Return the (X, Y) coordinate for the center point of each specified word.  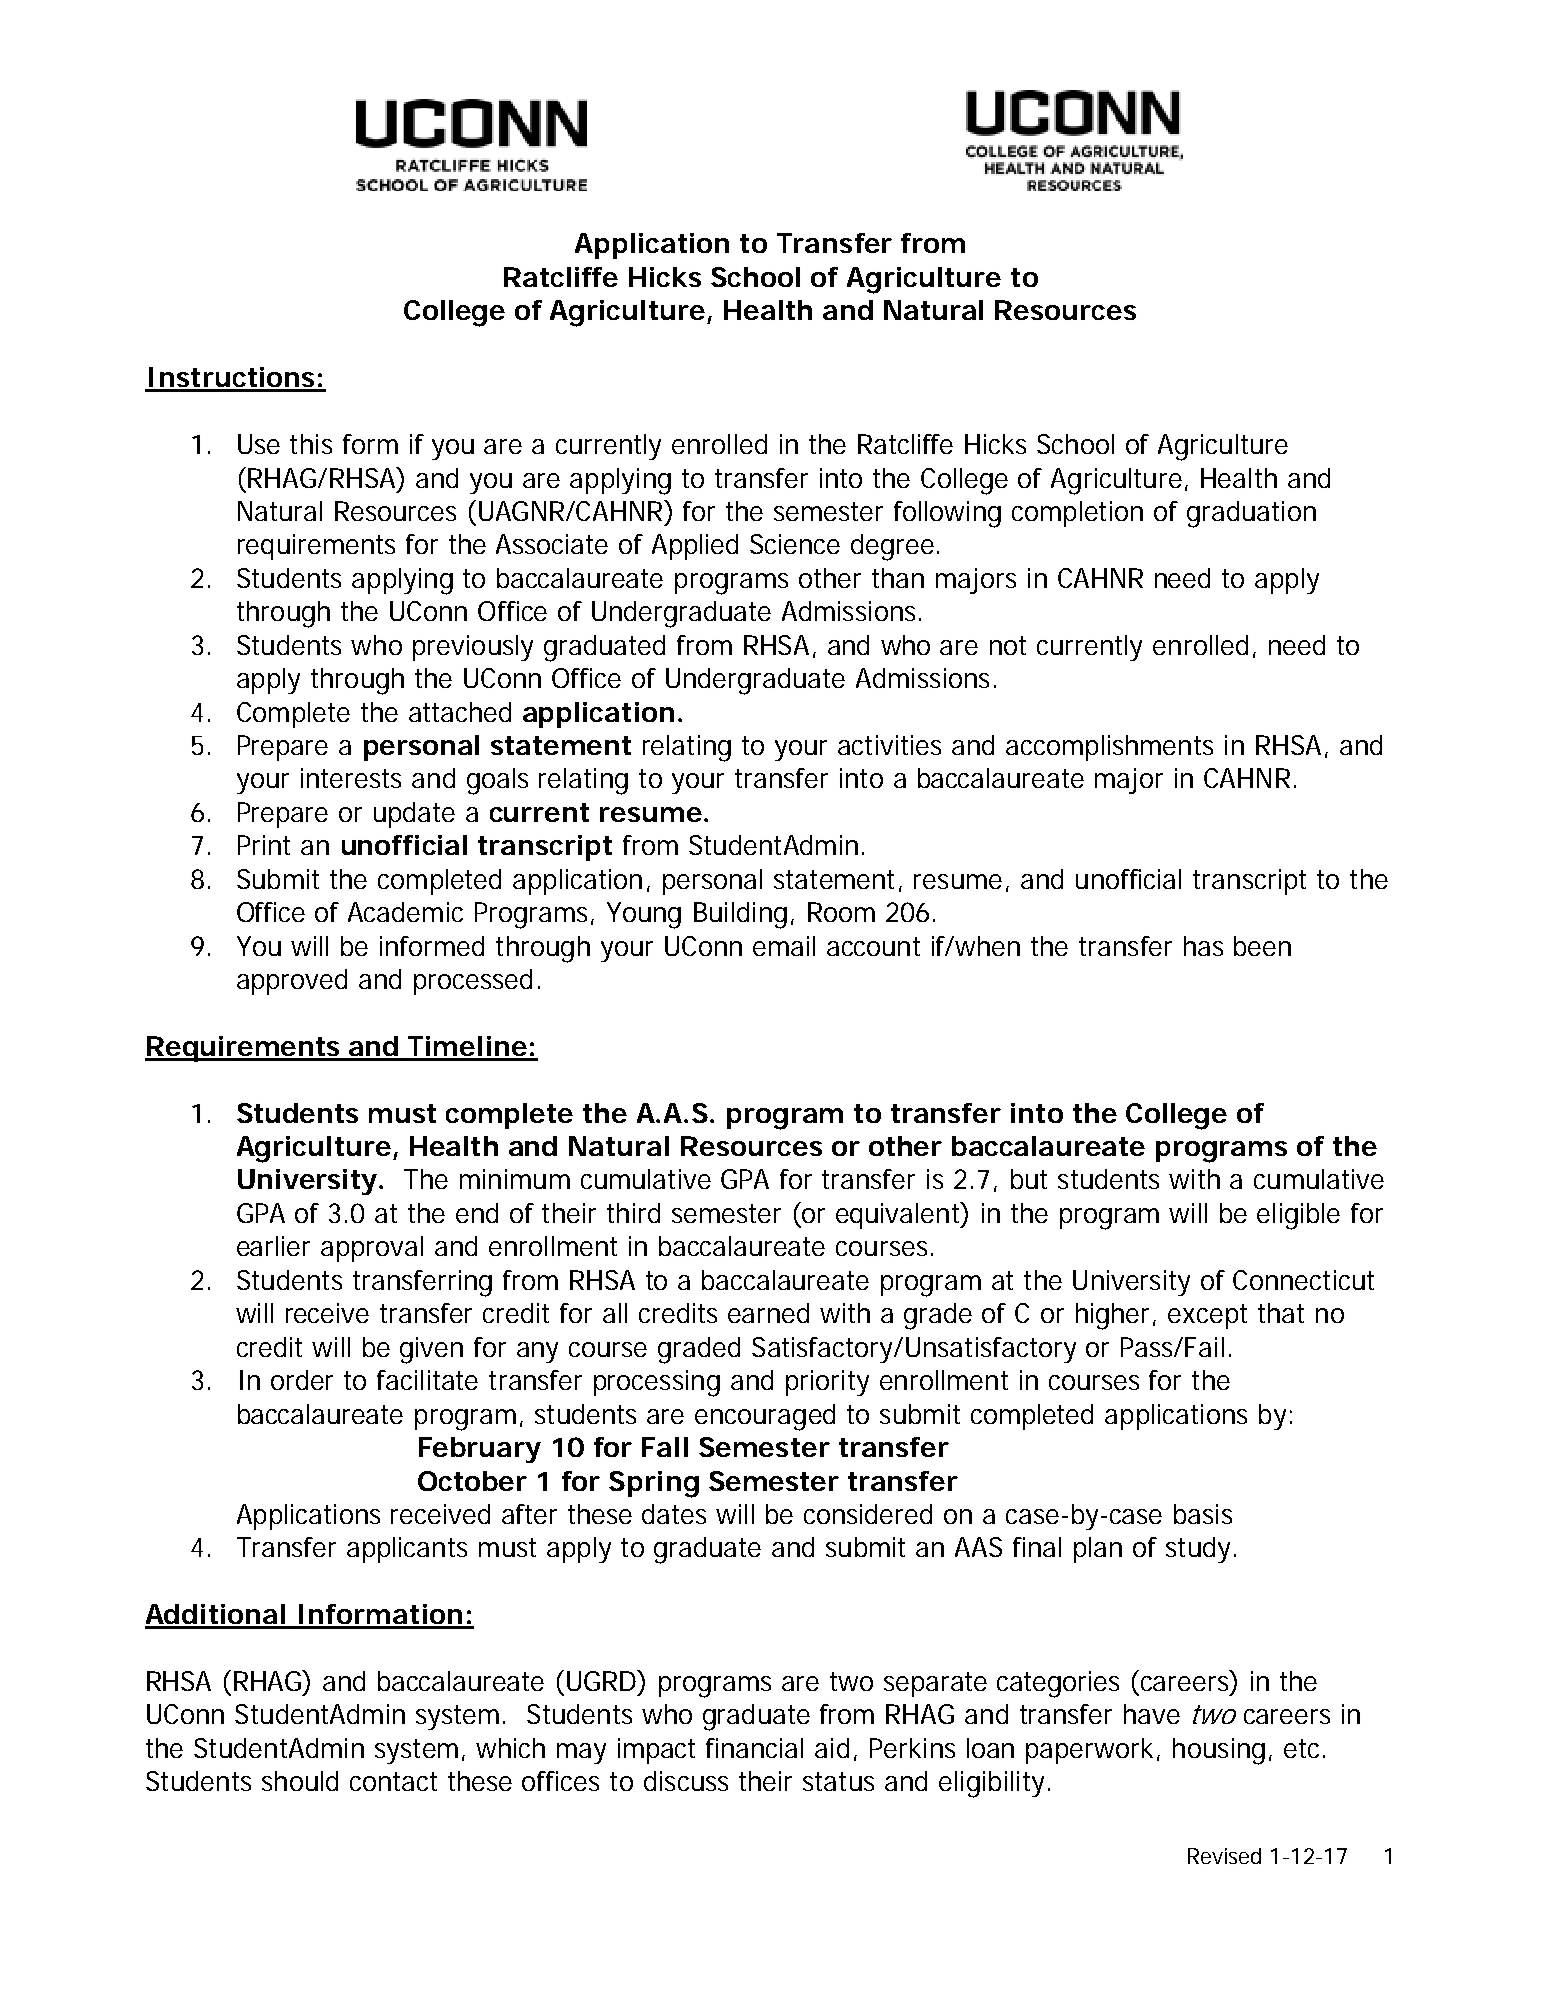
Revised (1224, 1856)
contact (393, 1781)
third (633, 1213)
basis (1203, 1514)
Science (795, 544)
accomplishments (1109, 748)
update (414, 815)
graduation (1251, 514)
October (472, 1481)
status (838, 1781)
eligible (1298, 1216)
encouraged (765, 1417)
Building (740, 915)
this (311, 444)
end (477, 1213)
